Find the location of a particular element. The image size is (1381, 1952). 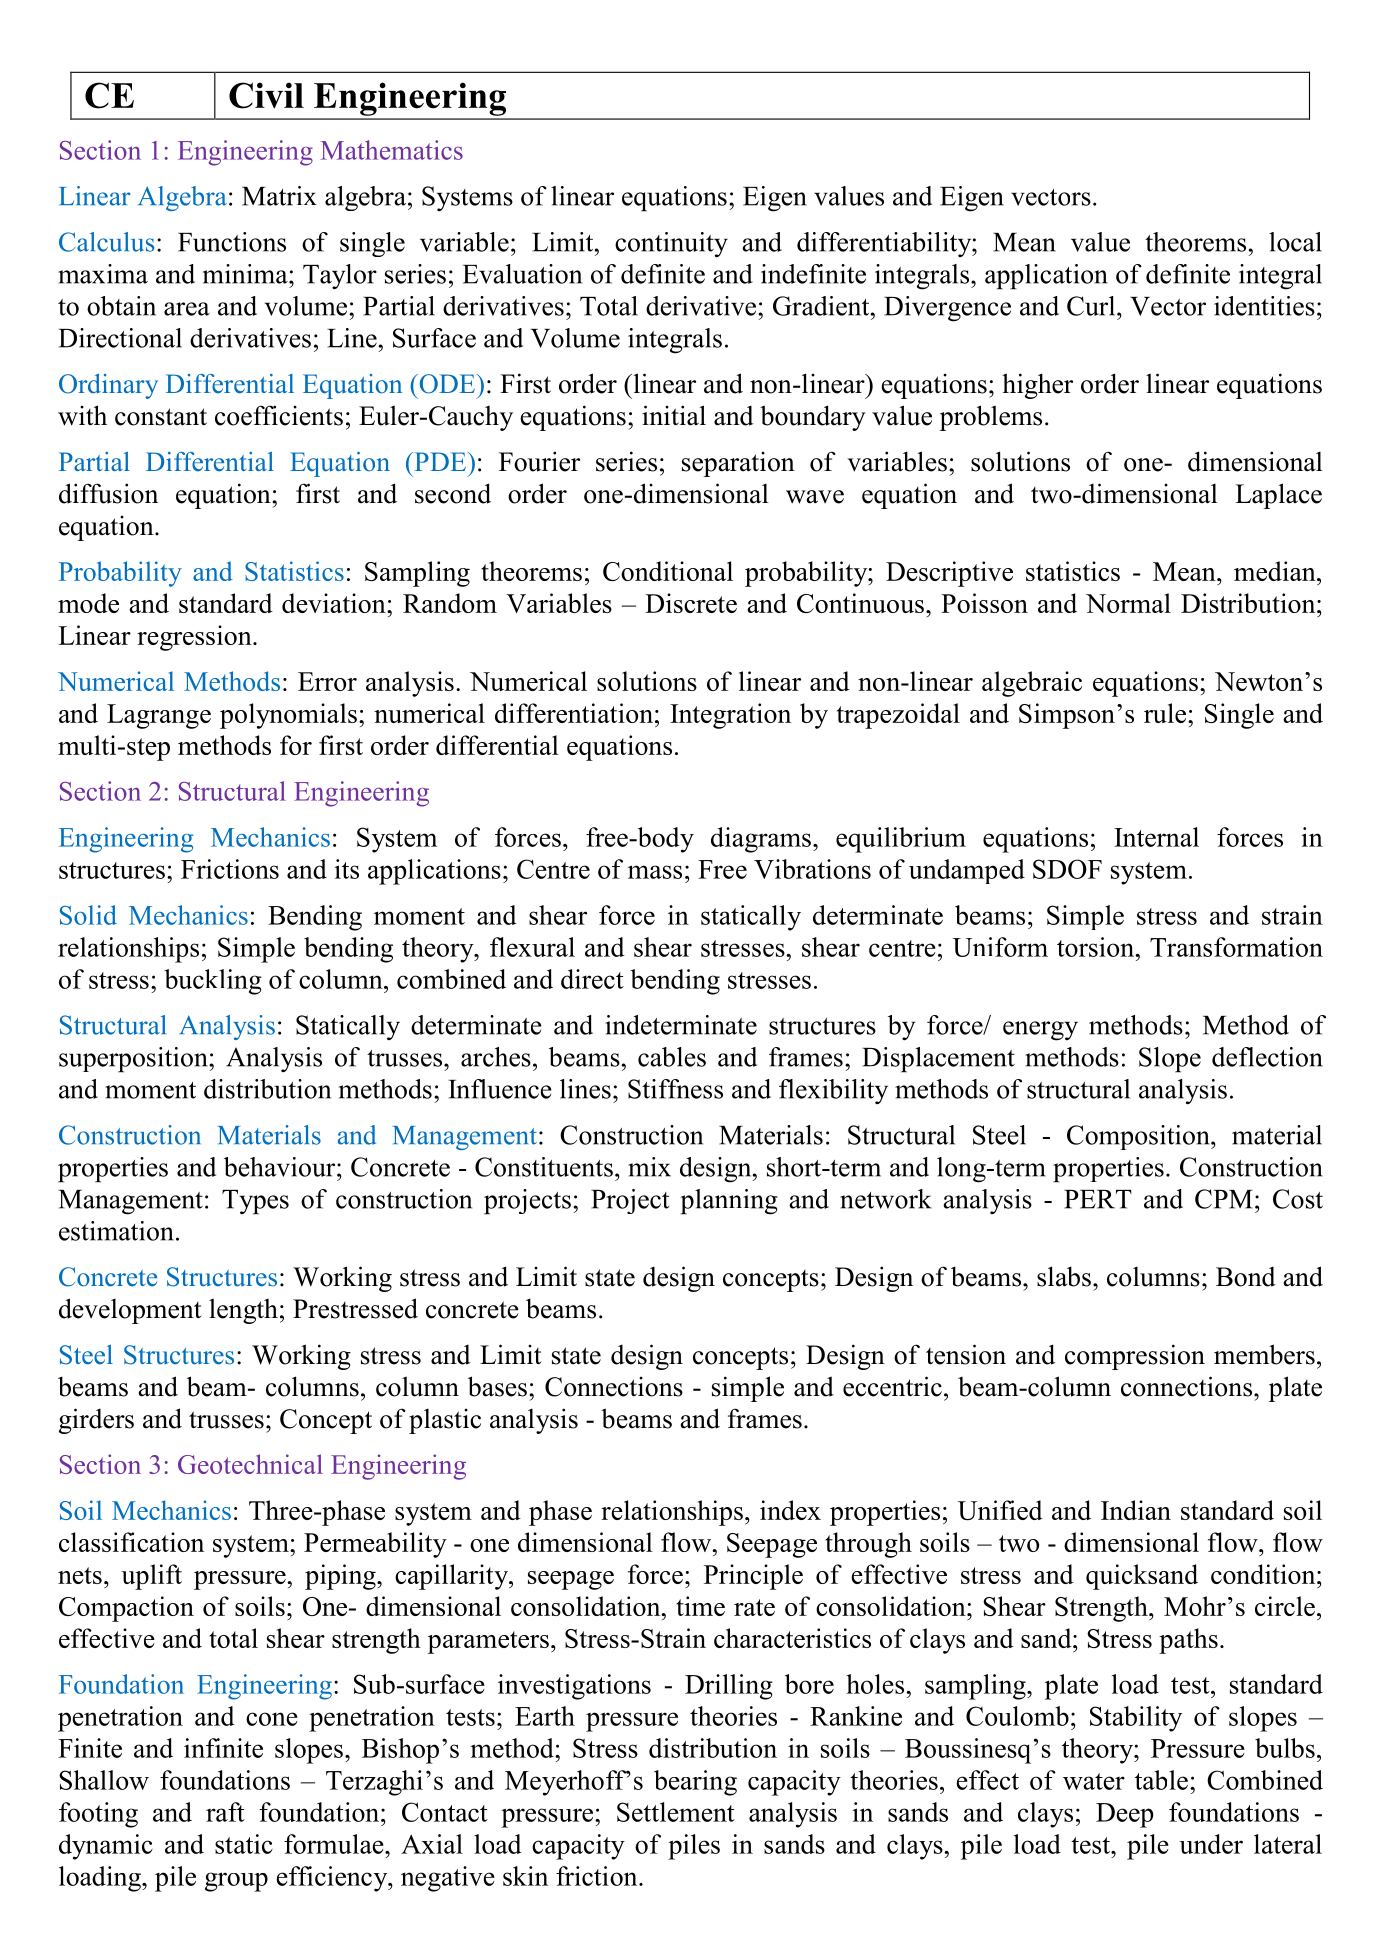

compression is located at coordinates (1135, 1357).
